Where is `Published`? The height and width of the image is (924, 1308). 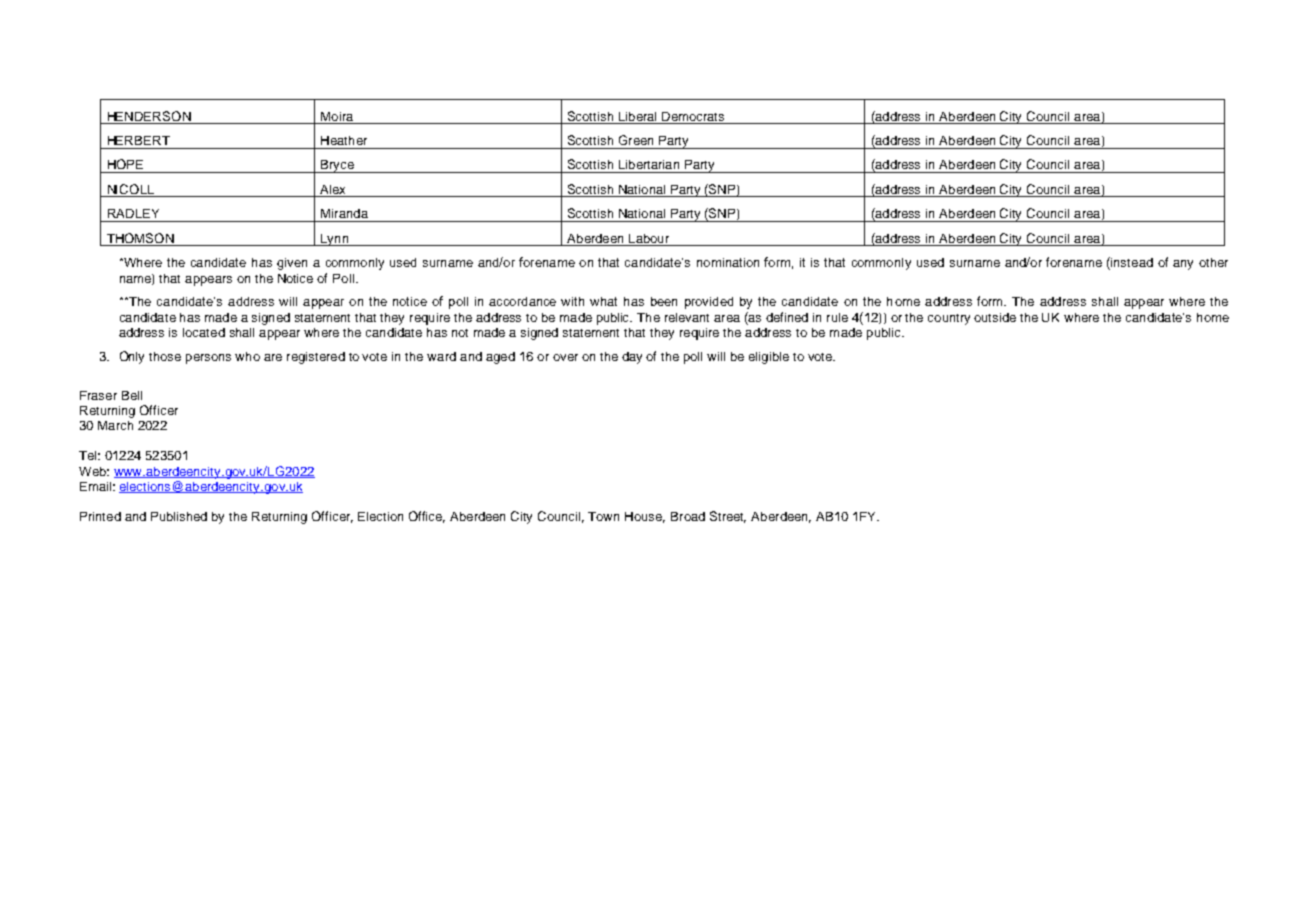 Published is located at coordinates (179, 516).
